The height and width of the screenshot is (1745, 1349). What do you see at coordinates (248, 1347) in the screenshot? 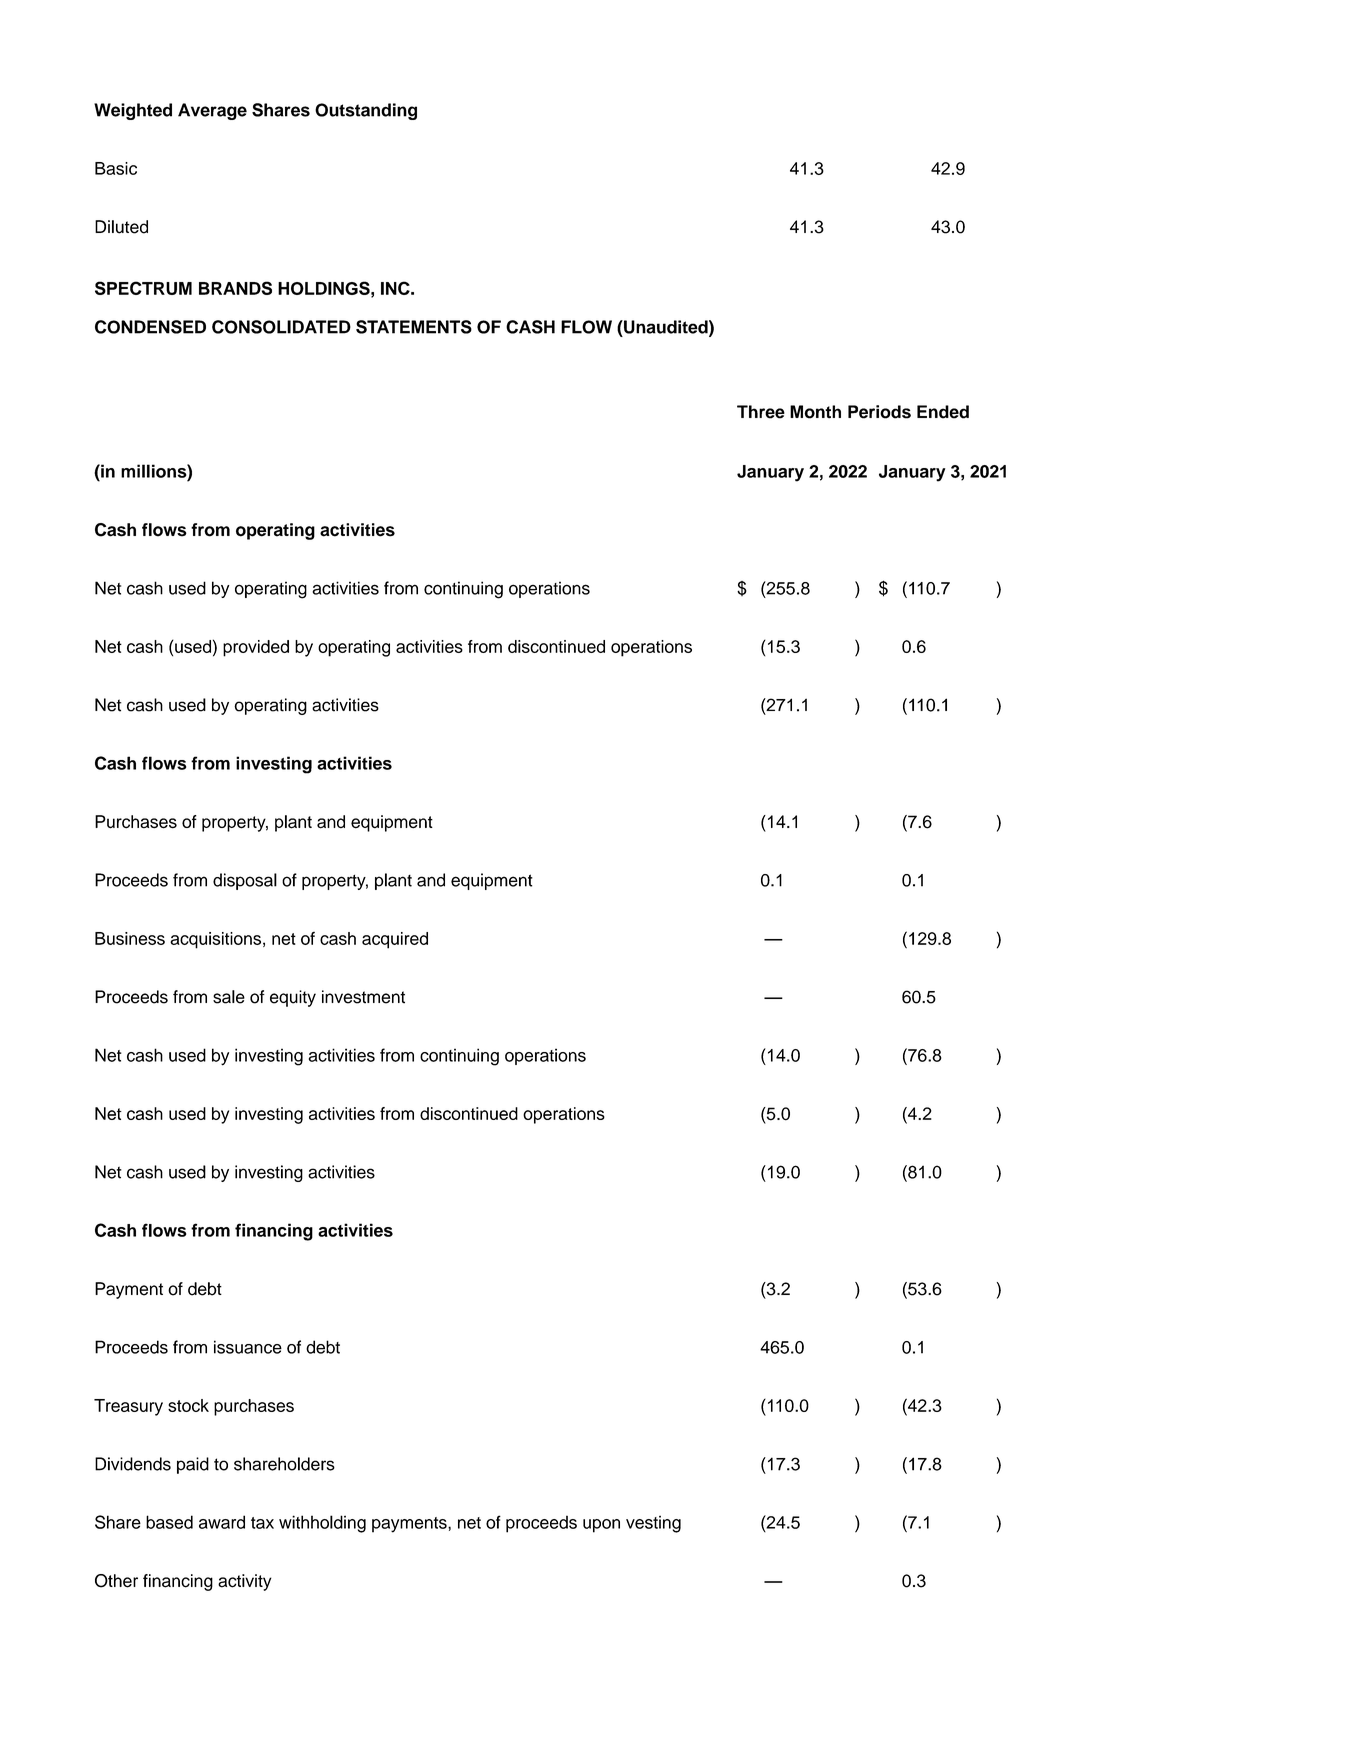
I see `issuance` at bounding box center [248, 1347].
